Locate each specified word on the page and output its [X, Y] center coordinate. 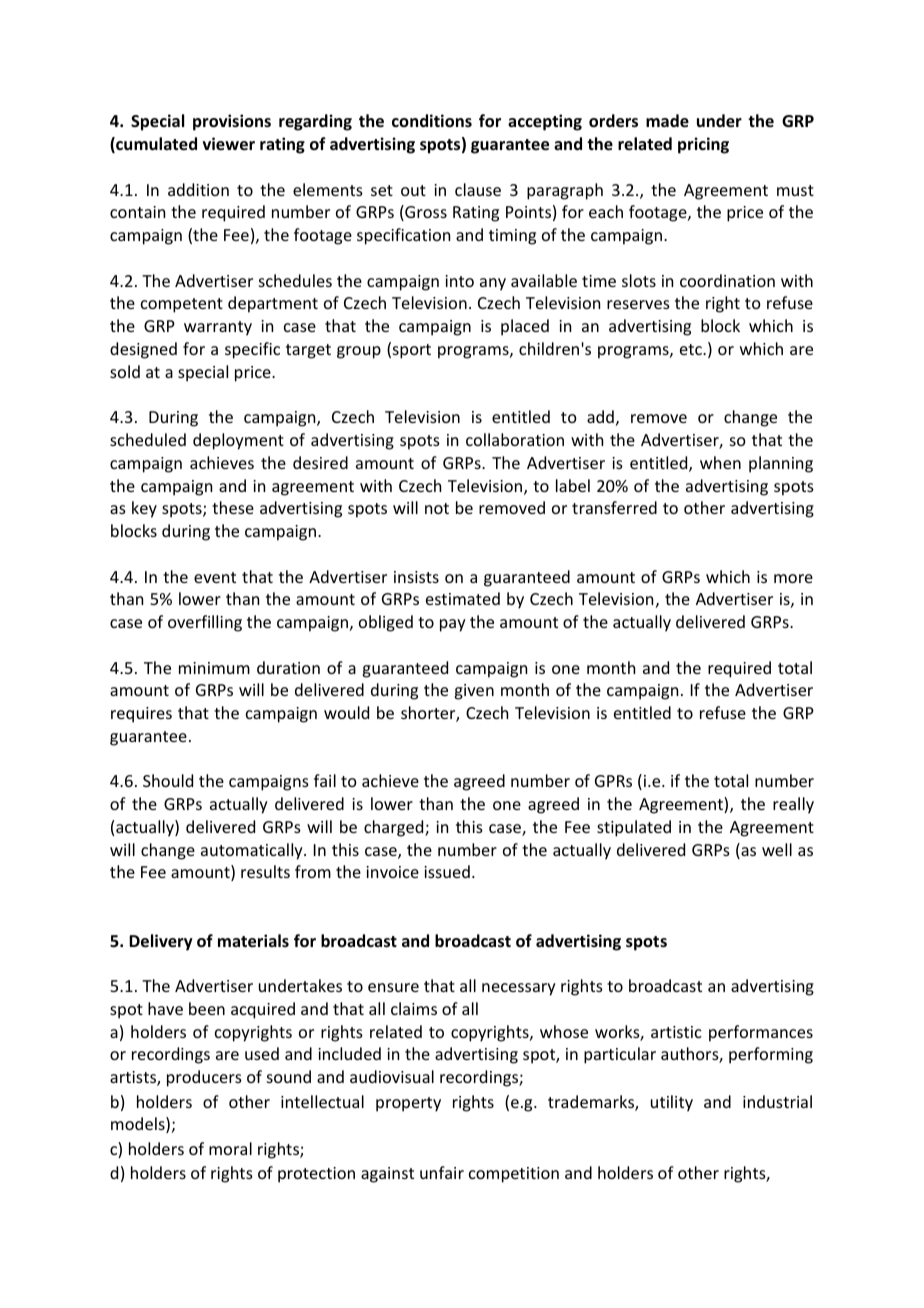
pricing [703, 145]
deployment [238, 441]
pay [453, 625]
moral [230, 1148]
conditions [432, 121]
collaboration [515, 439]
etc [692, 349]
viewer [229, 144]
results [265, 871]
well [777, 849]
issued [447, 871]
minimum [214, 668]
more [793, 578]
